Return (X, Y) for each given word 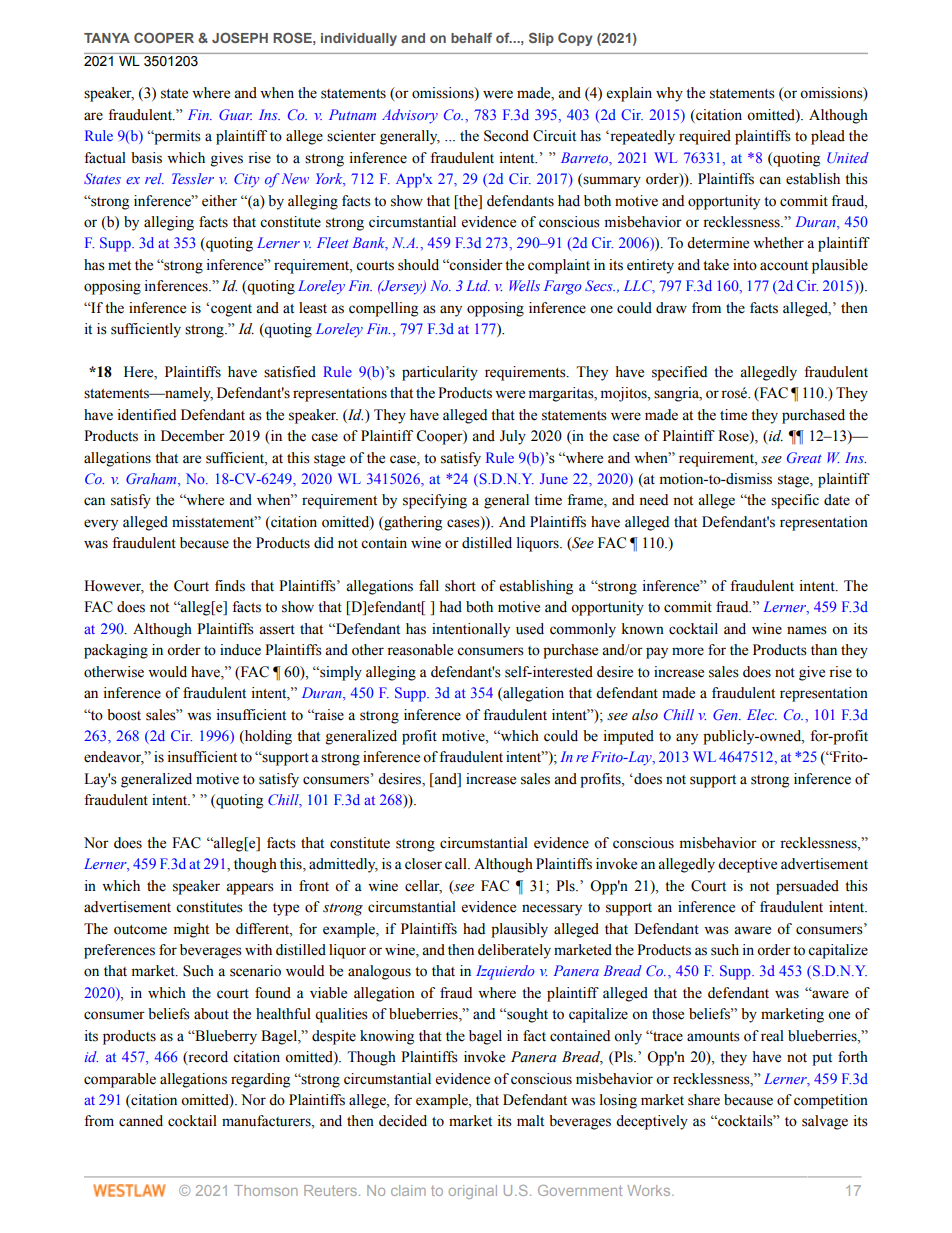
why (669, 94)
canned (141, 1121)
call (457, 864)
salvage (825, 1122)
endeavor (114, 758)
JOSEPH (240, 37)
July (513, 437)
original (473, 1192)
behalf (471, 37)
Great (804, 457)
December (193, 436)
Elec (762, 714)
